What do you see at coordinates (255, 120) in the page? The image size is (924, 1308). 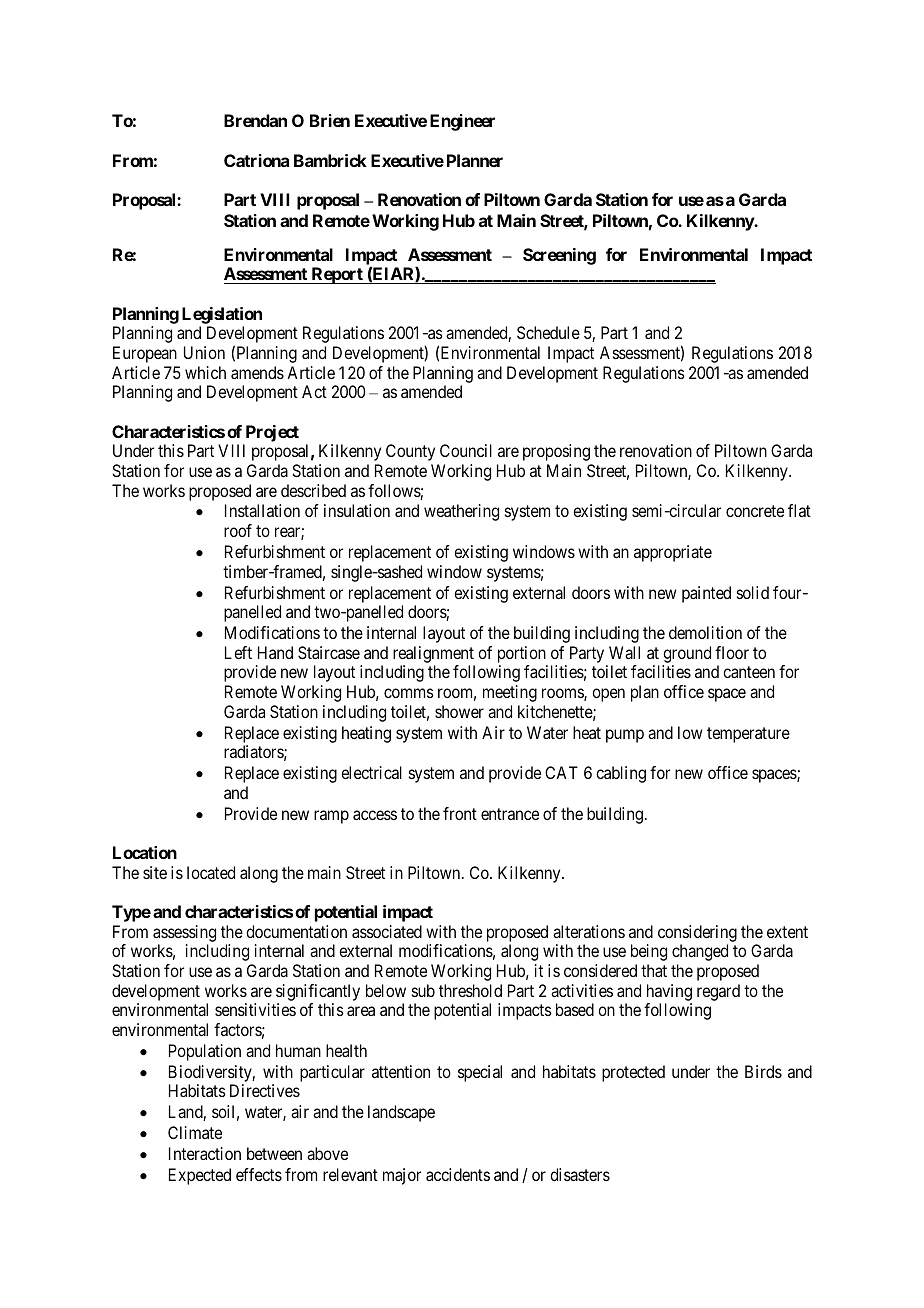 I see `Brendan` at bounding box center [255, 120].
